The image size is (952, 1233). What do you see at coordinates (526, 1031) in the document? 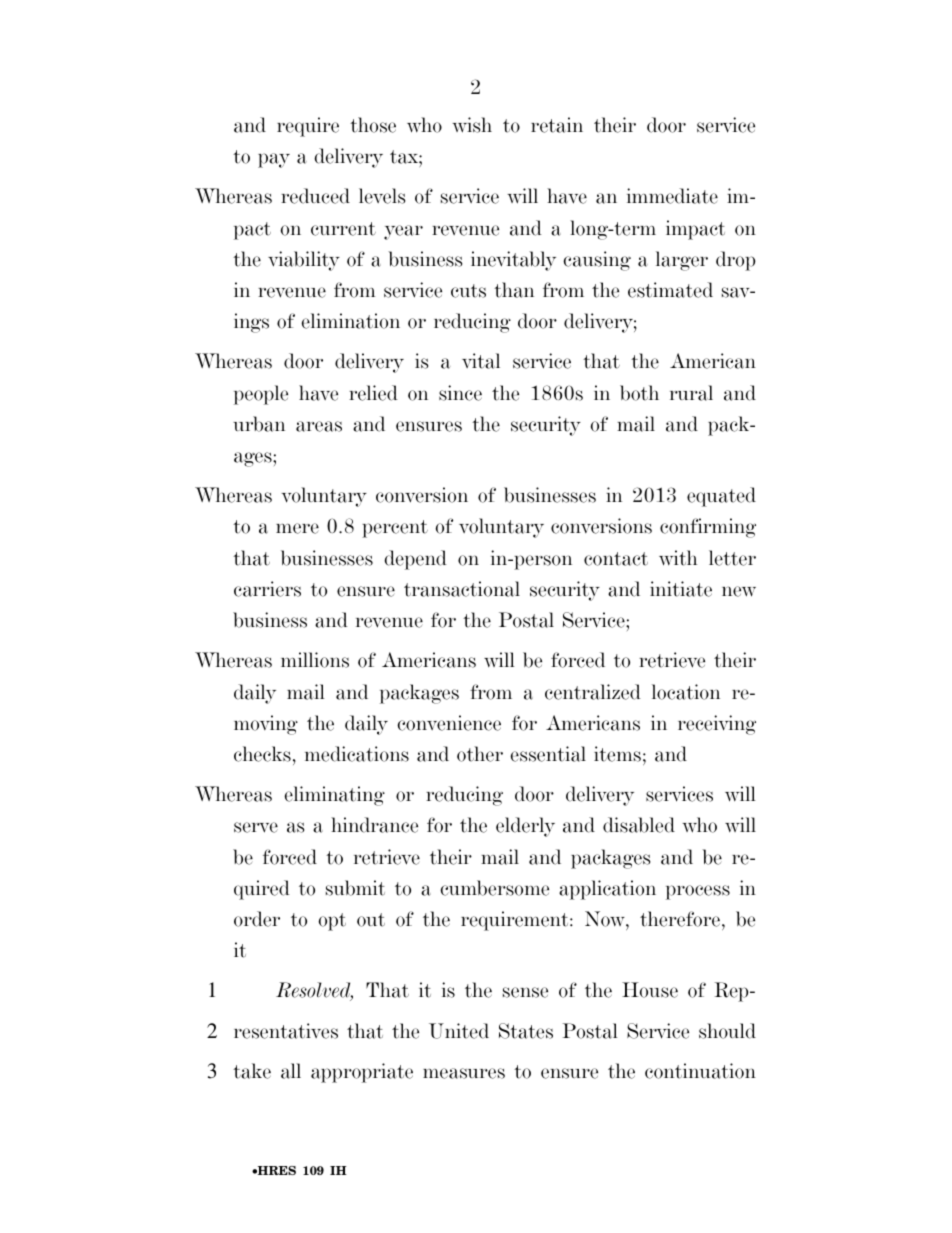
I see `States` at bounding box center [526, 1031].
